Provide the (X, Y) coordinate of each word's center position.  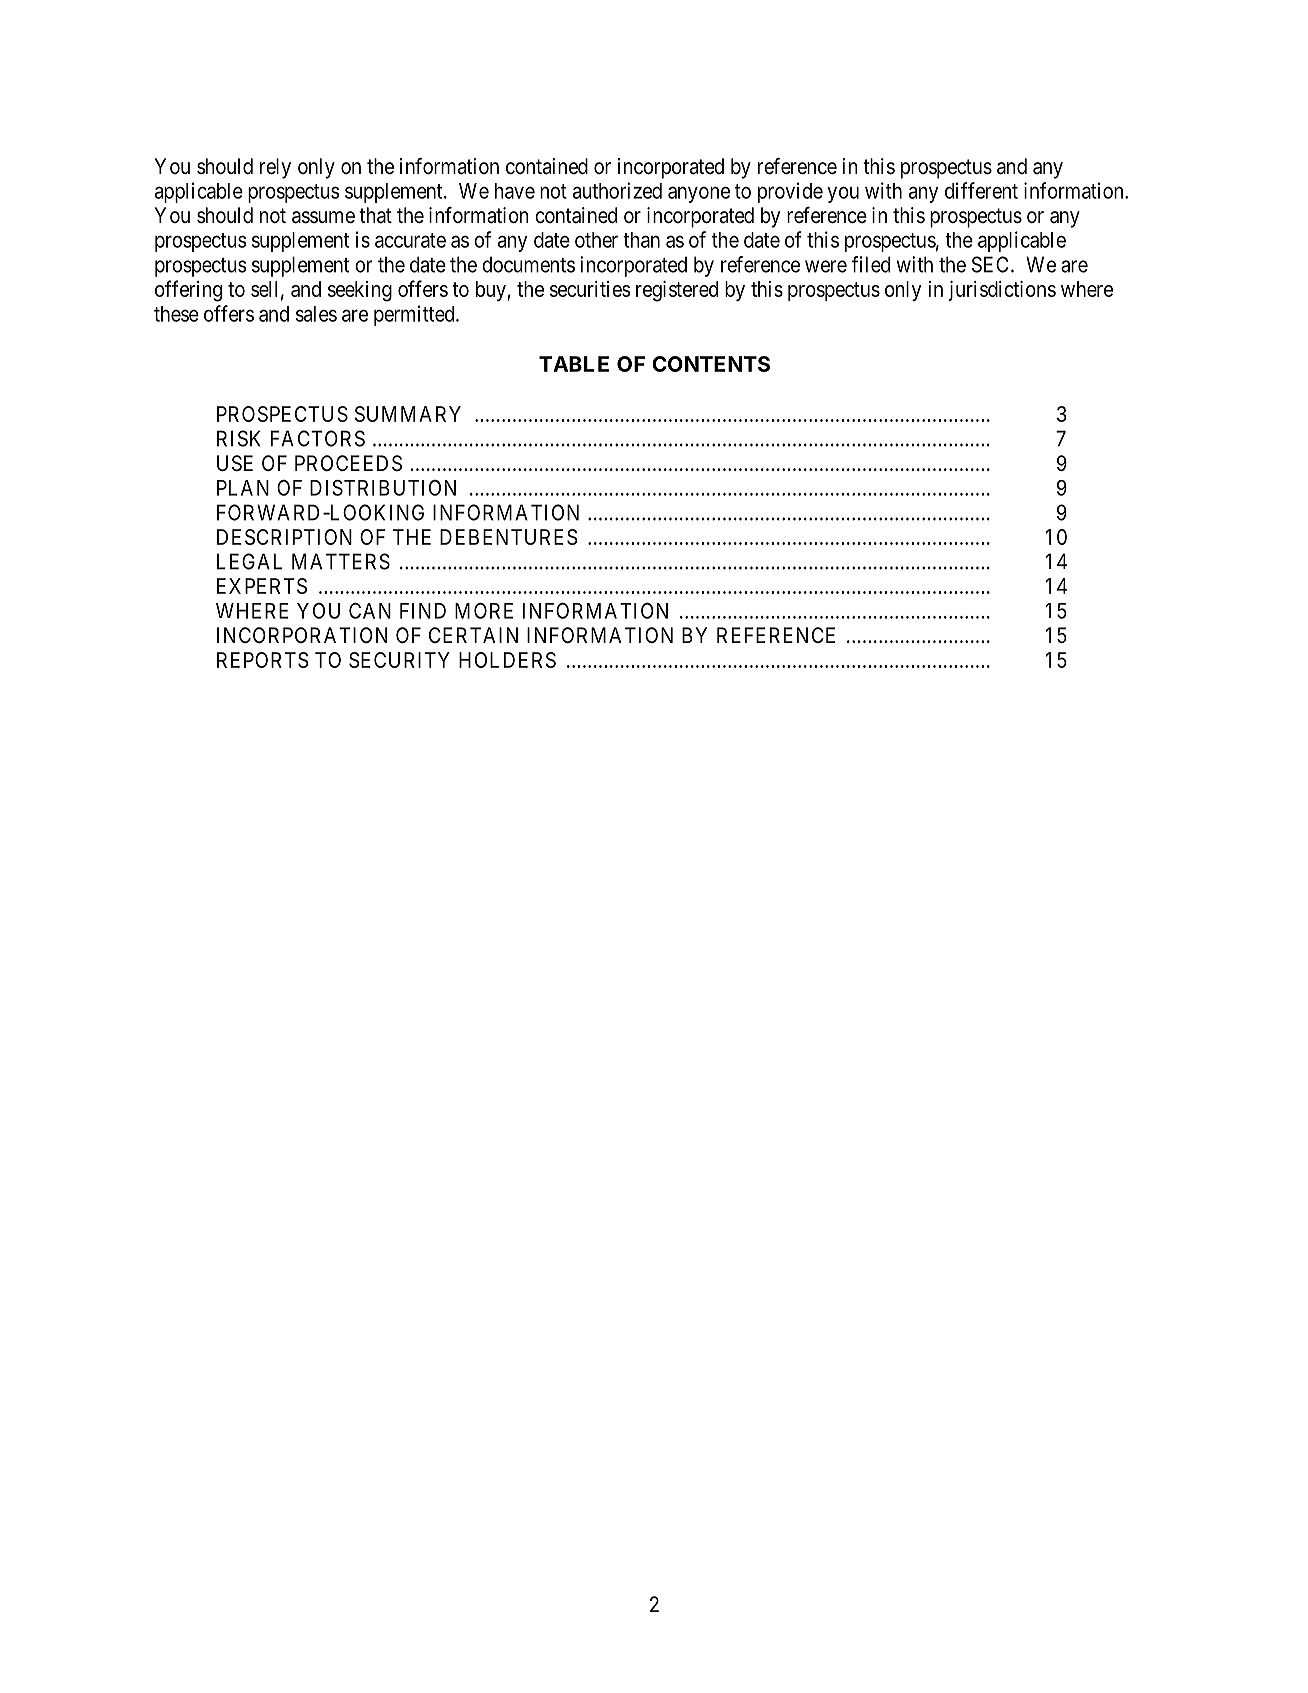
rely (275, 168)
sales (316, 314)
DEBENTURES (509, 537)
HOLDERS (507, 660)
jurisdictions (1002, 291)
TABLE (574, 364)
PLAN (243, 488)
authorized (617, 190)
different (981, 190)
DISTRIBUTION (383, 488)
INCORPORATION (302, 635)
